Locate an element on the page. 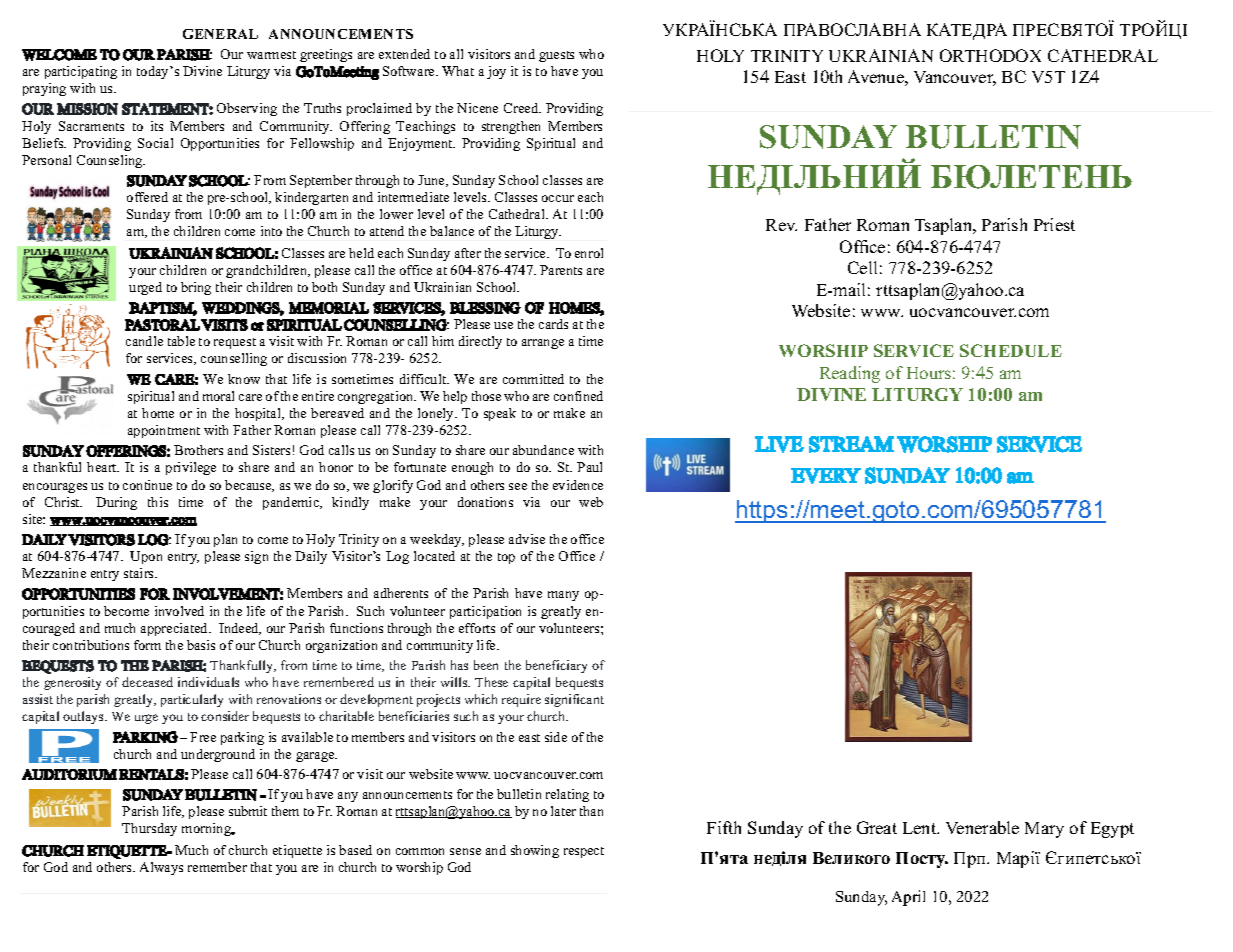 Image resolution: width=1233 pixels, height=952 pixels. respect is located at coordinates (584, 852).
